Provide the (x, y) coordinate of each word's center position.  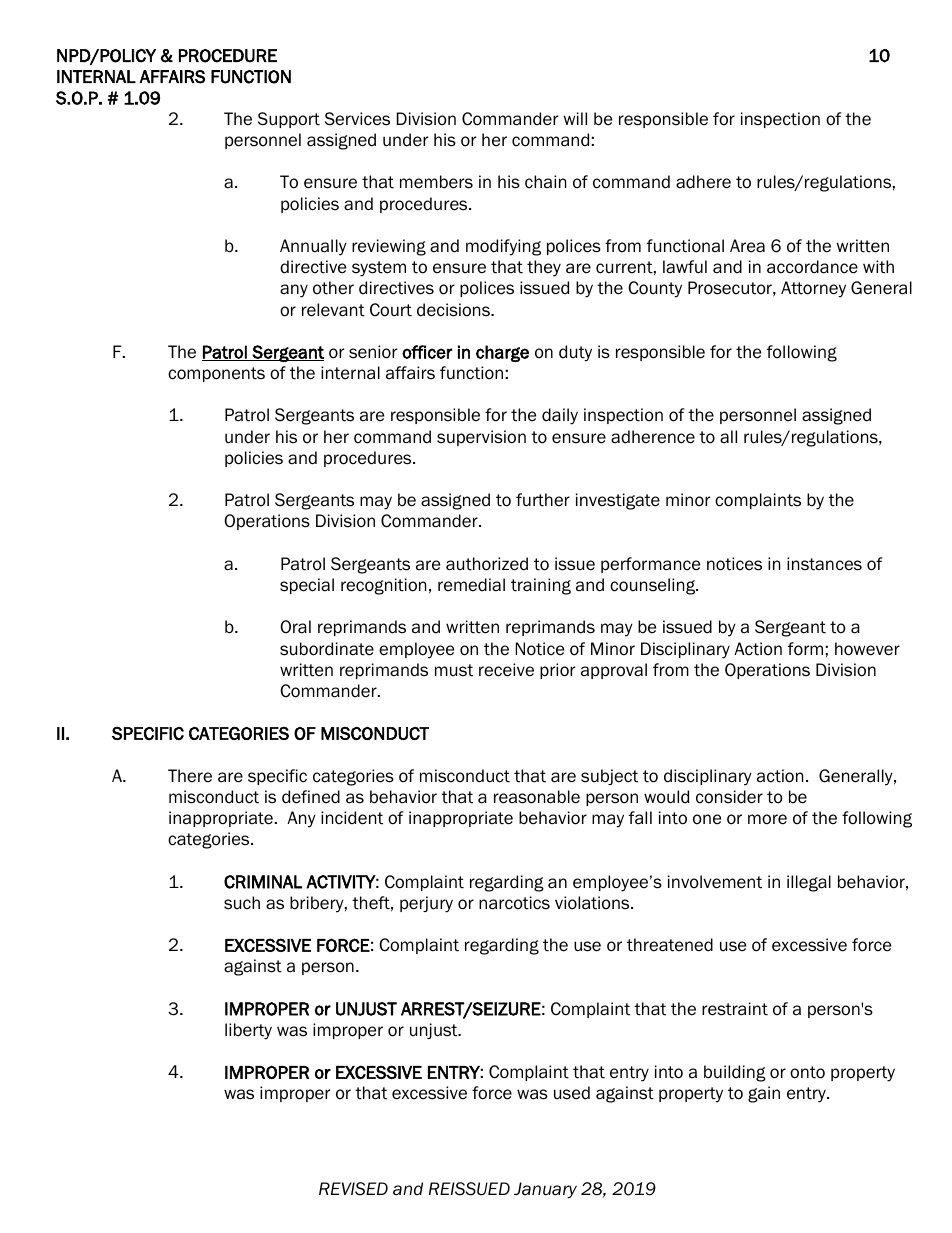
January (545, 1190)
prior (557, 671)
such (242, 903)
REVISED (353, 1189)
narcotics (514, 903)
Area (747, 246)
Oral (295, 627)
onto (807, 1072)
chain (545, 182)
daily (560, 416)
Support (289, 120)
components (216, 374)
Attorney (813, 289)
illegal (809, 883)
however (867, 649)
